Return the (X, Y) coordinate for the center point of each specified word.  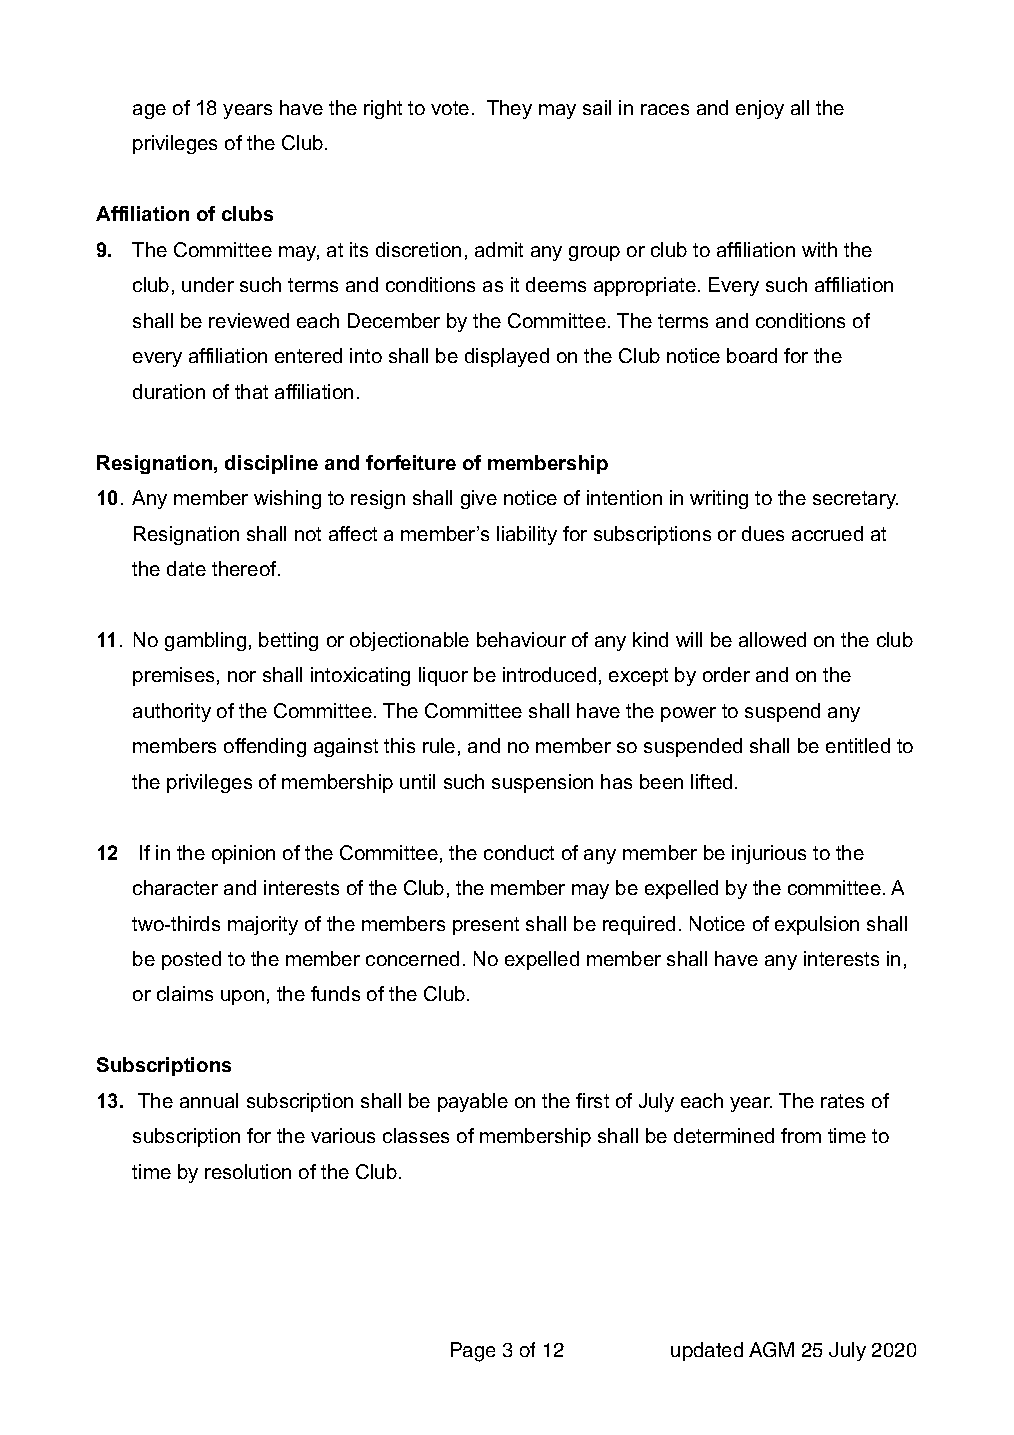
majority (263, 925)
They (509, 109)
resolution (248, 1171)
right (383, 109)
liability (527, 535)
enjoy (760, 109)
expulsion (817, 925)
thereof (245, 568)
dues (763, 533)
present (486, 926)
